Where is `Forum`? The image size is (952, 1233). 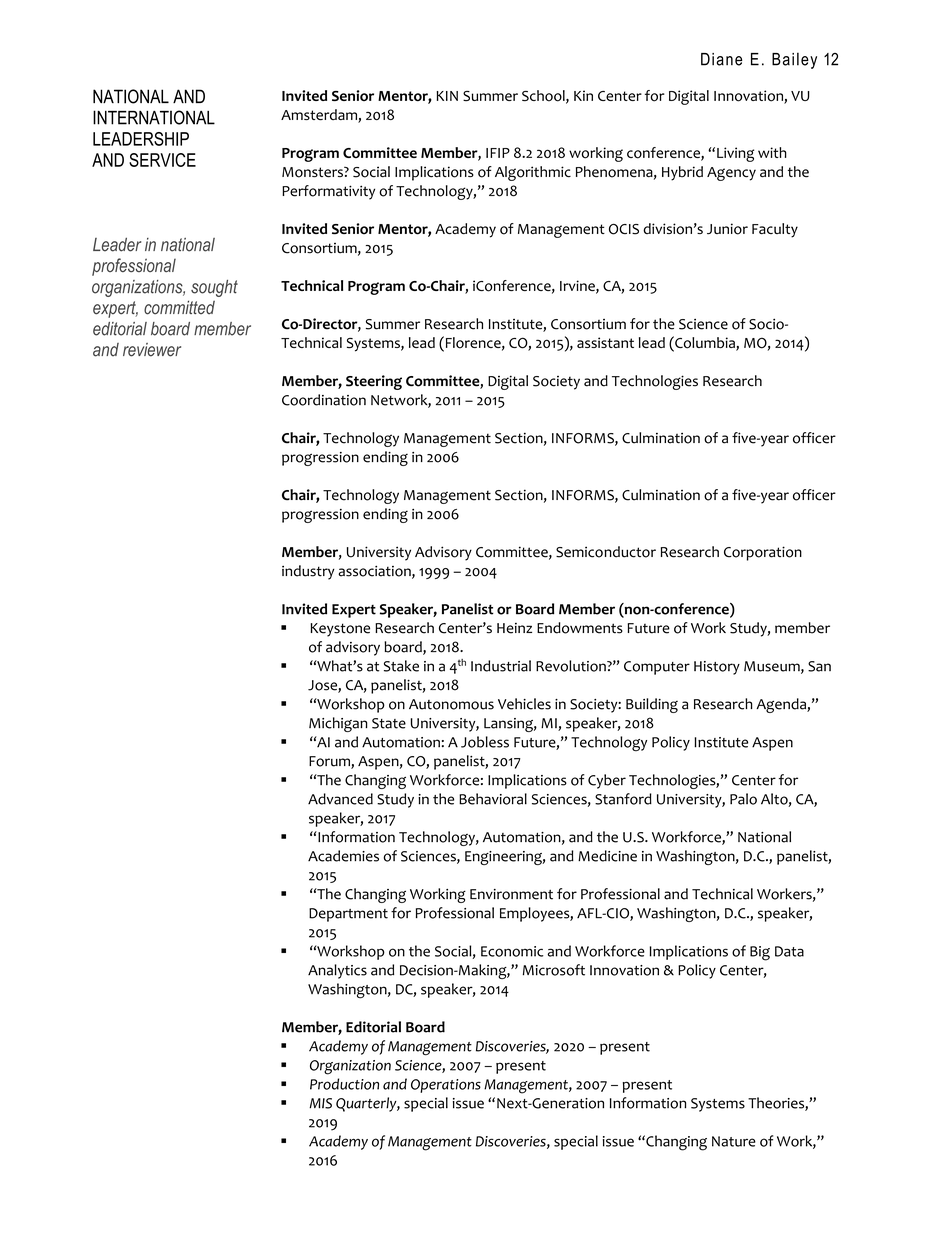
Forum is located at coordinates (330, 762).
